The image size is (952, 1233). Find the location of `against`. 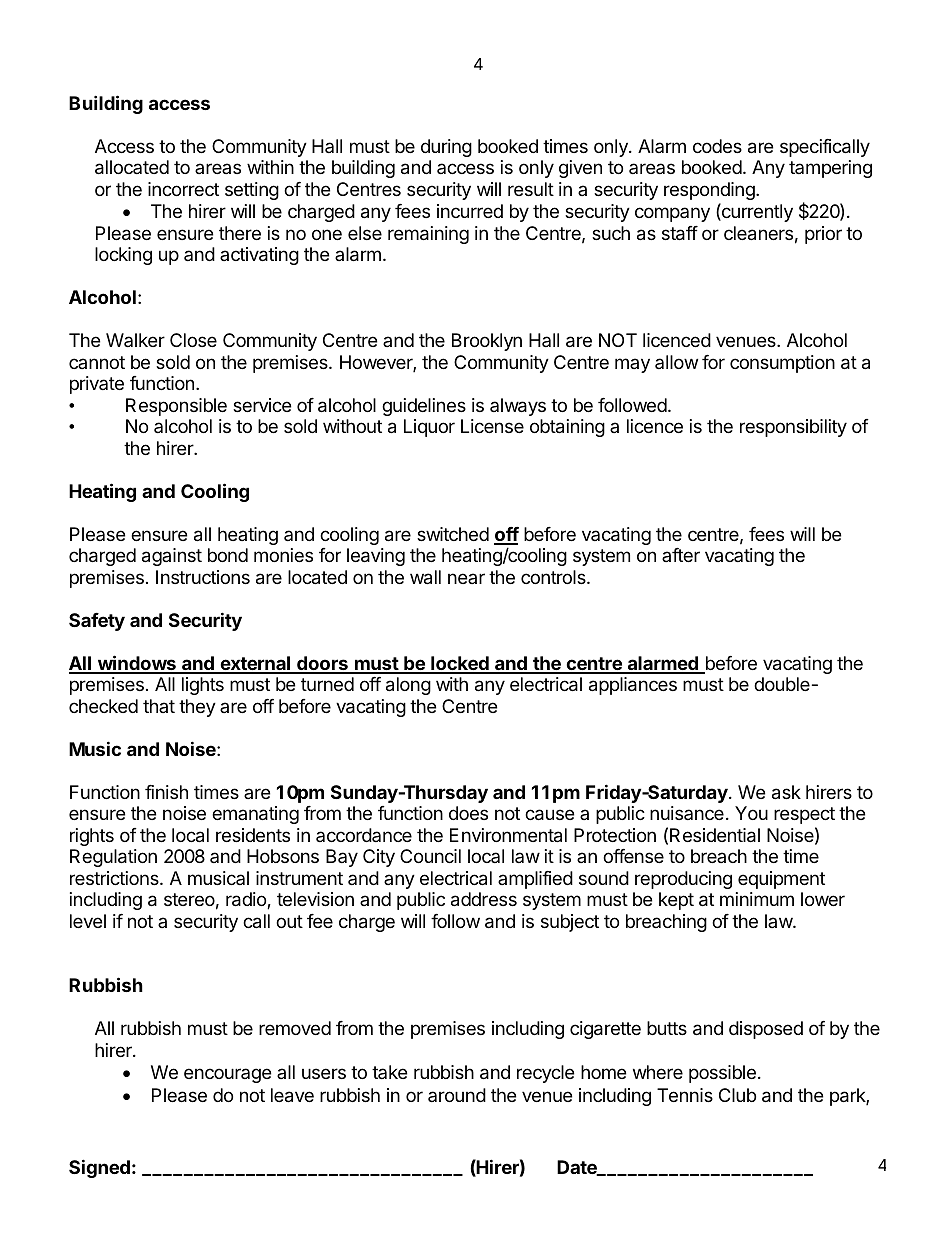

against is located at coordinates (172, 557).
